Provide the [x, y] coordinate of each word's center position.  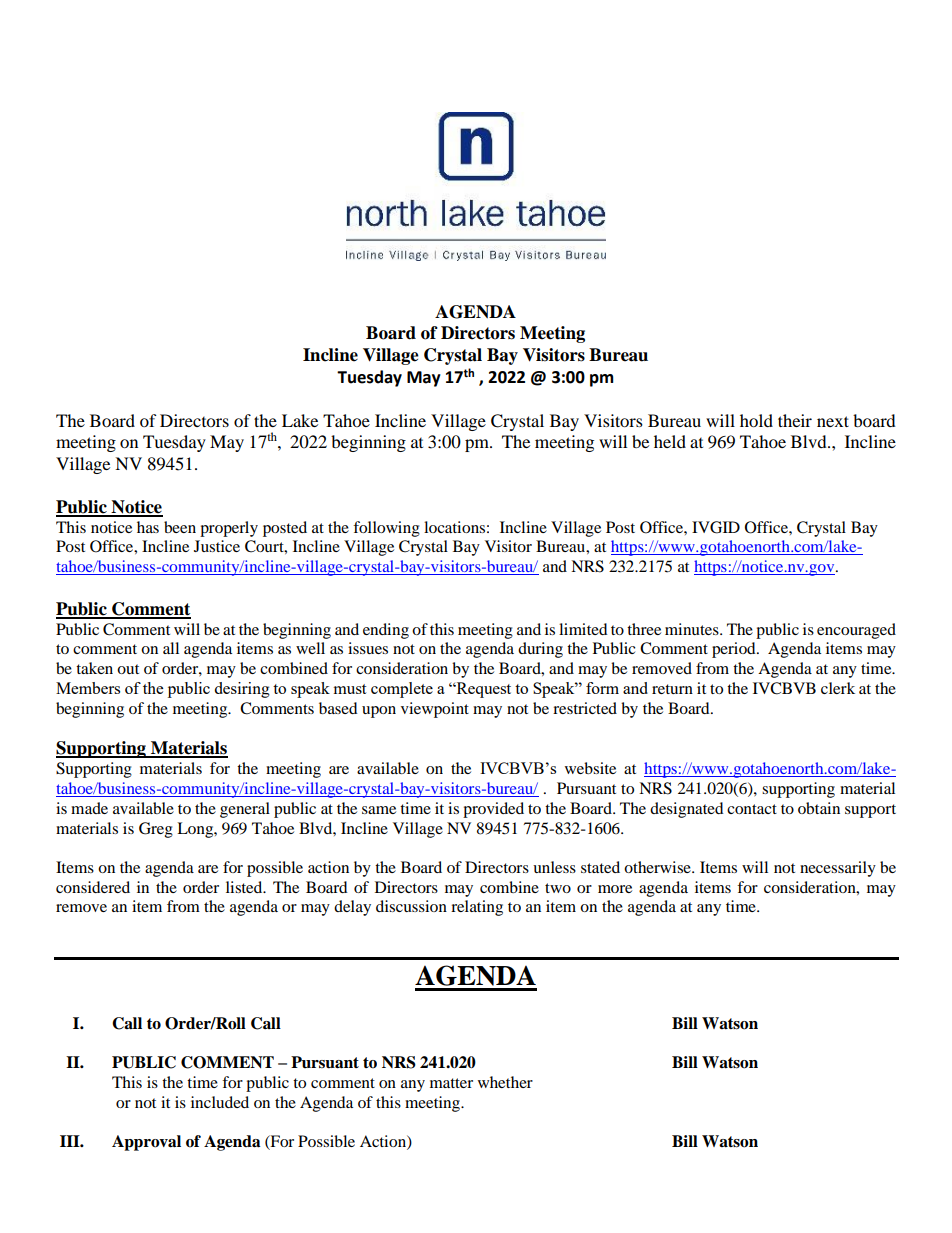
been [180, 527]
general [245, 810]
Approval [146, 1143]
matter [451, 1083]
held [670, 441]
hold [756, 420]
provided [493, 810]
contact [752, 809]
